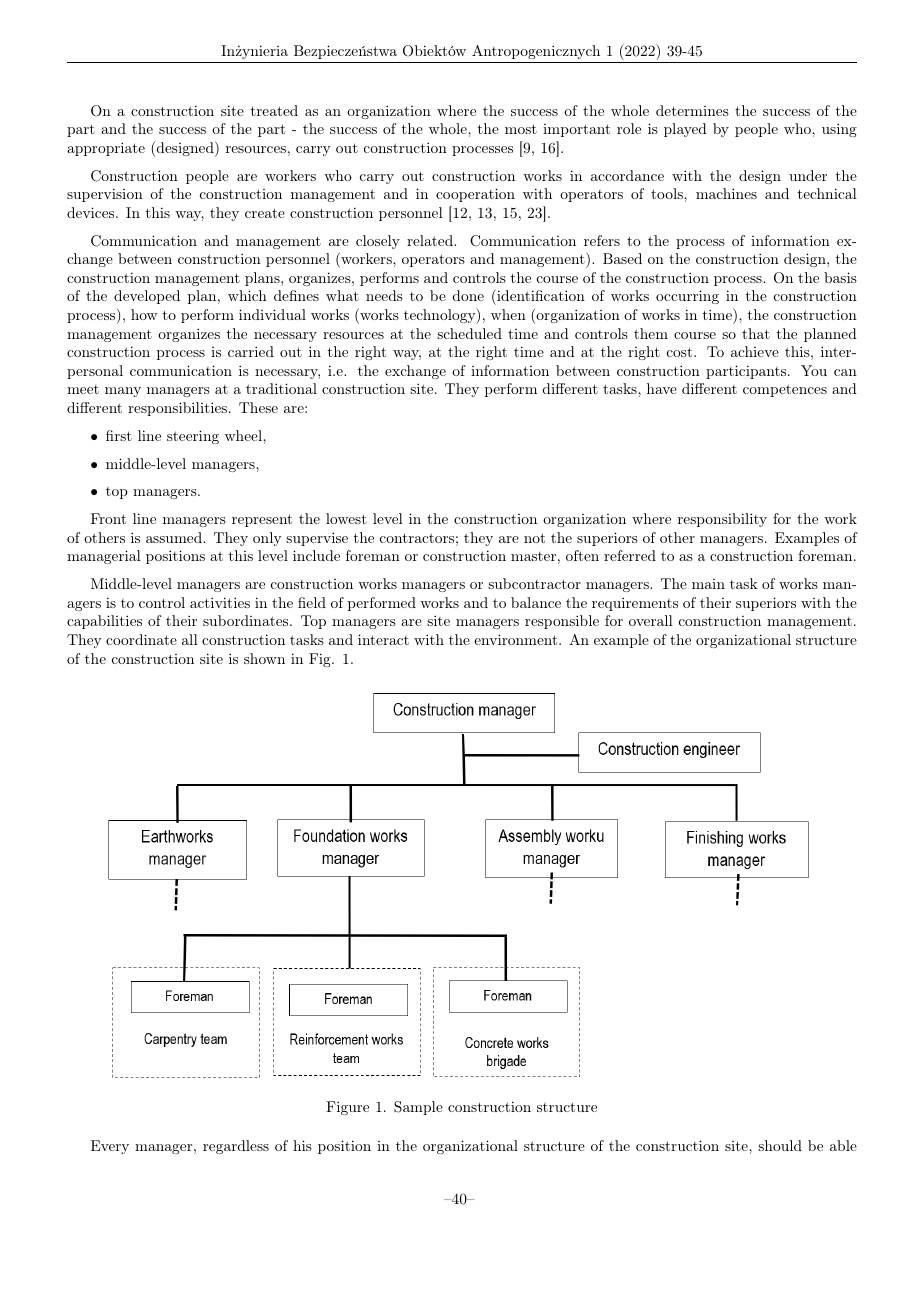  What do you see at coordinates (515, 639) in the screenshot?
I see `environment` at bounding box center [515, 639].
